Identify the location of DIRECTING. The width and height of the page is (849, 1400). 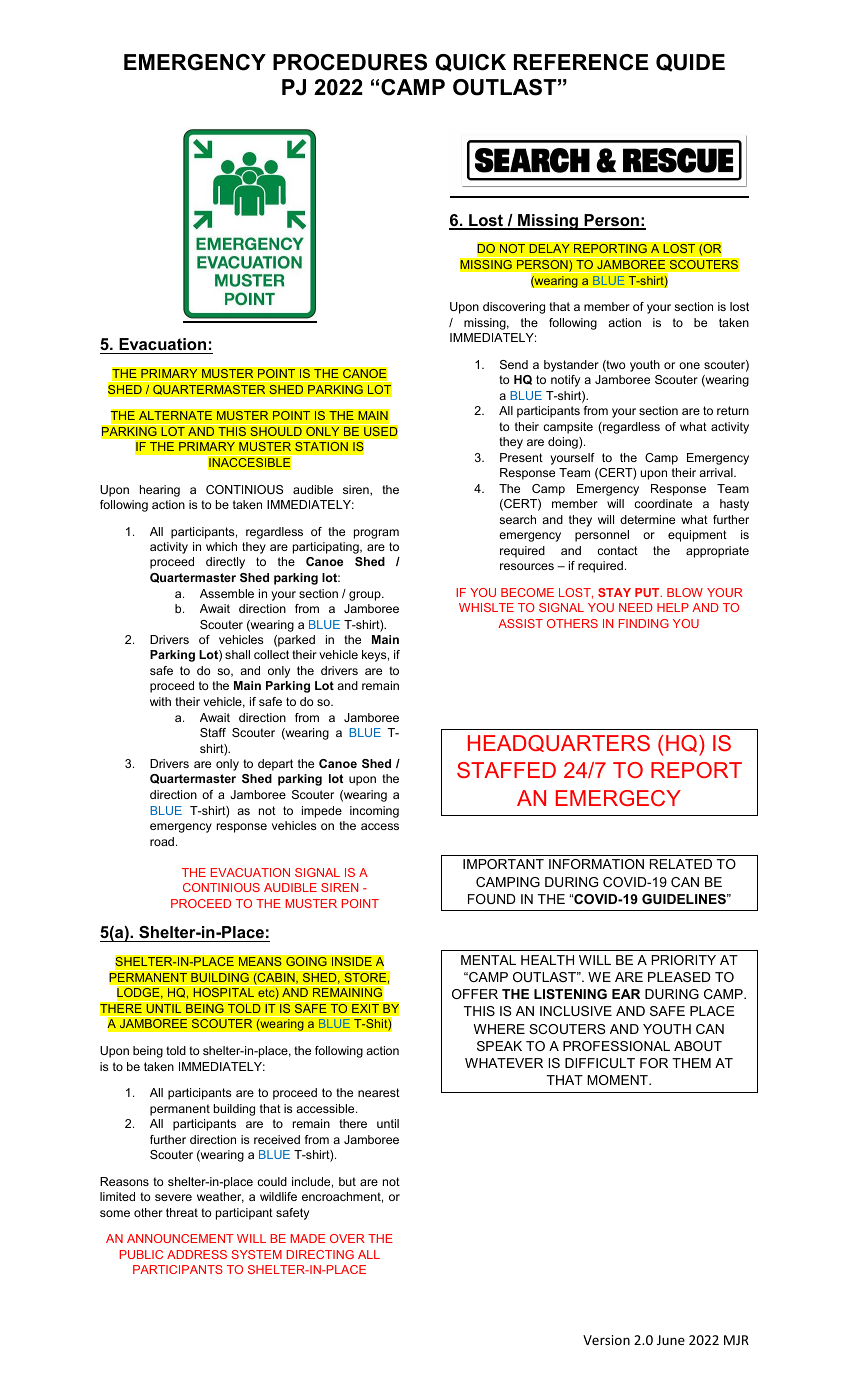
(320, 1254).
